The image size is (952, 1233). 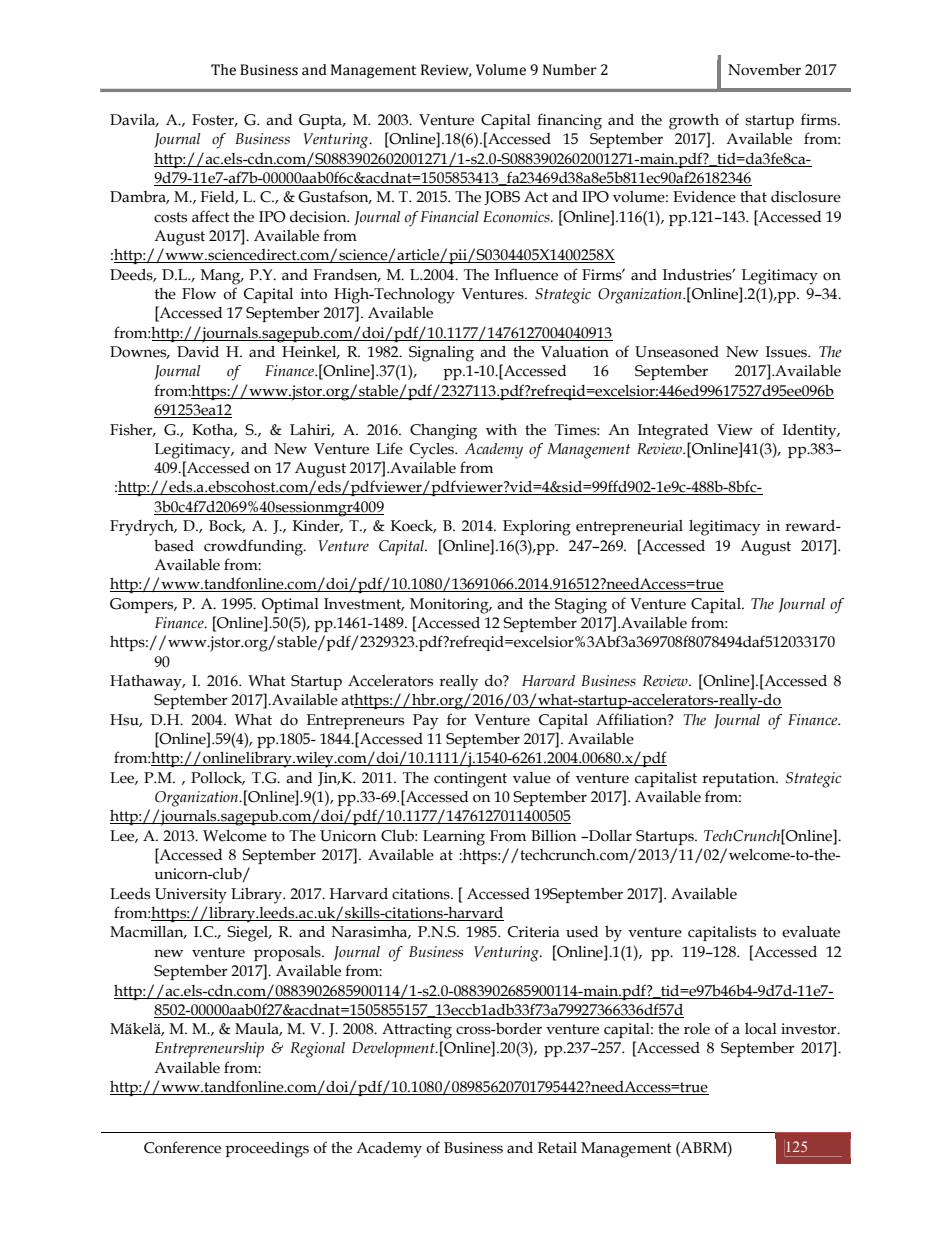 I want to click on Conference, so click(x=182, y=1147).
